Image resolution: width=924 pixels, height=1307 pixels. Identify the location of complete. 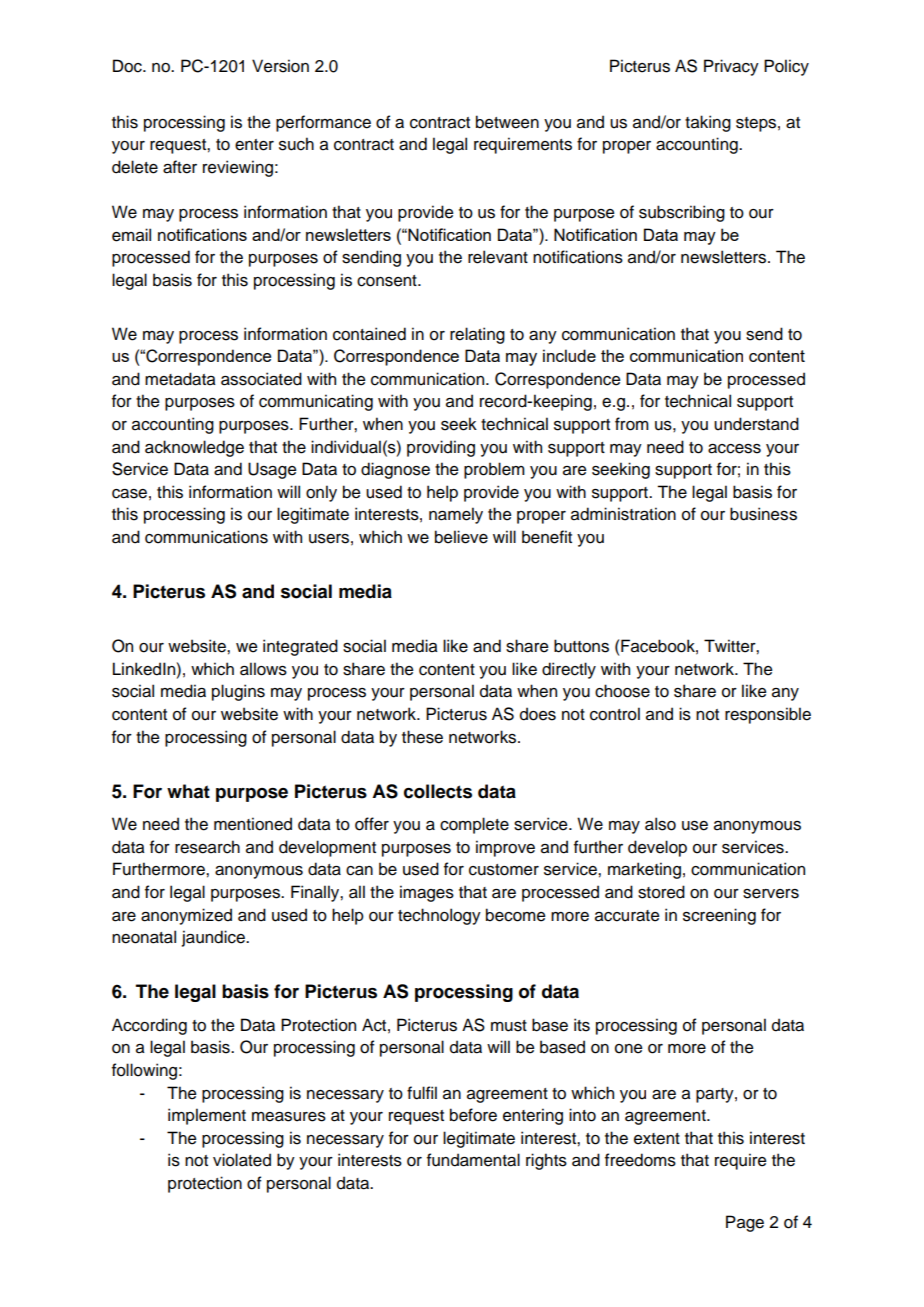
(474, 825).
